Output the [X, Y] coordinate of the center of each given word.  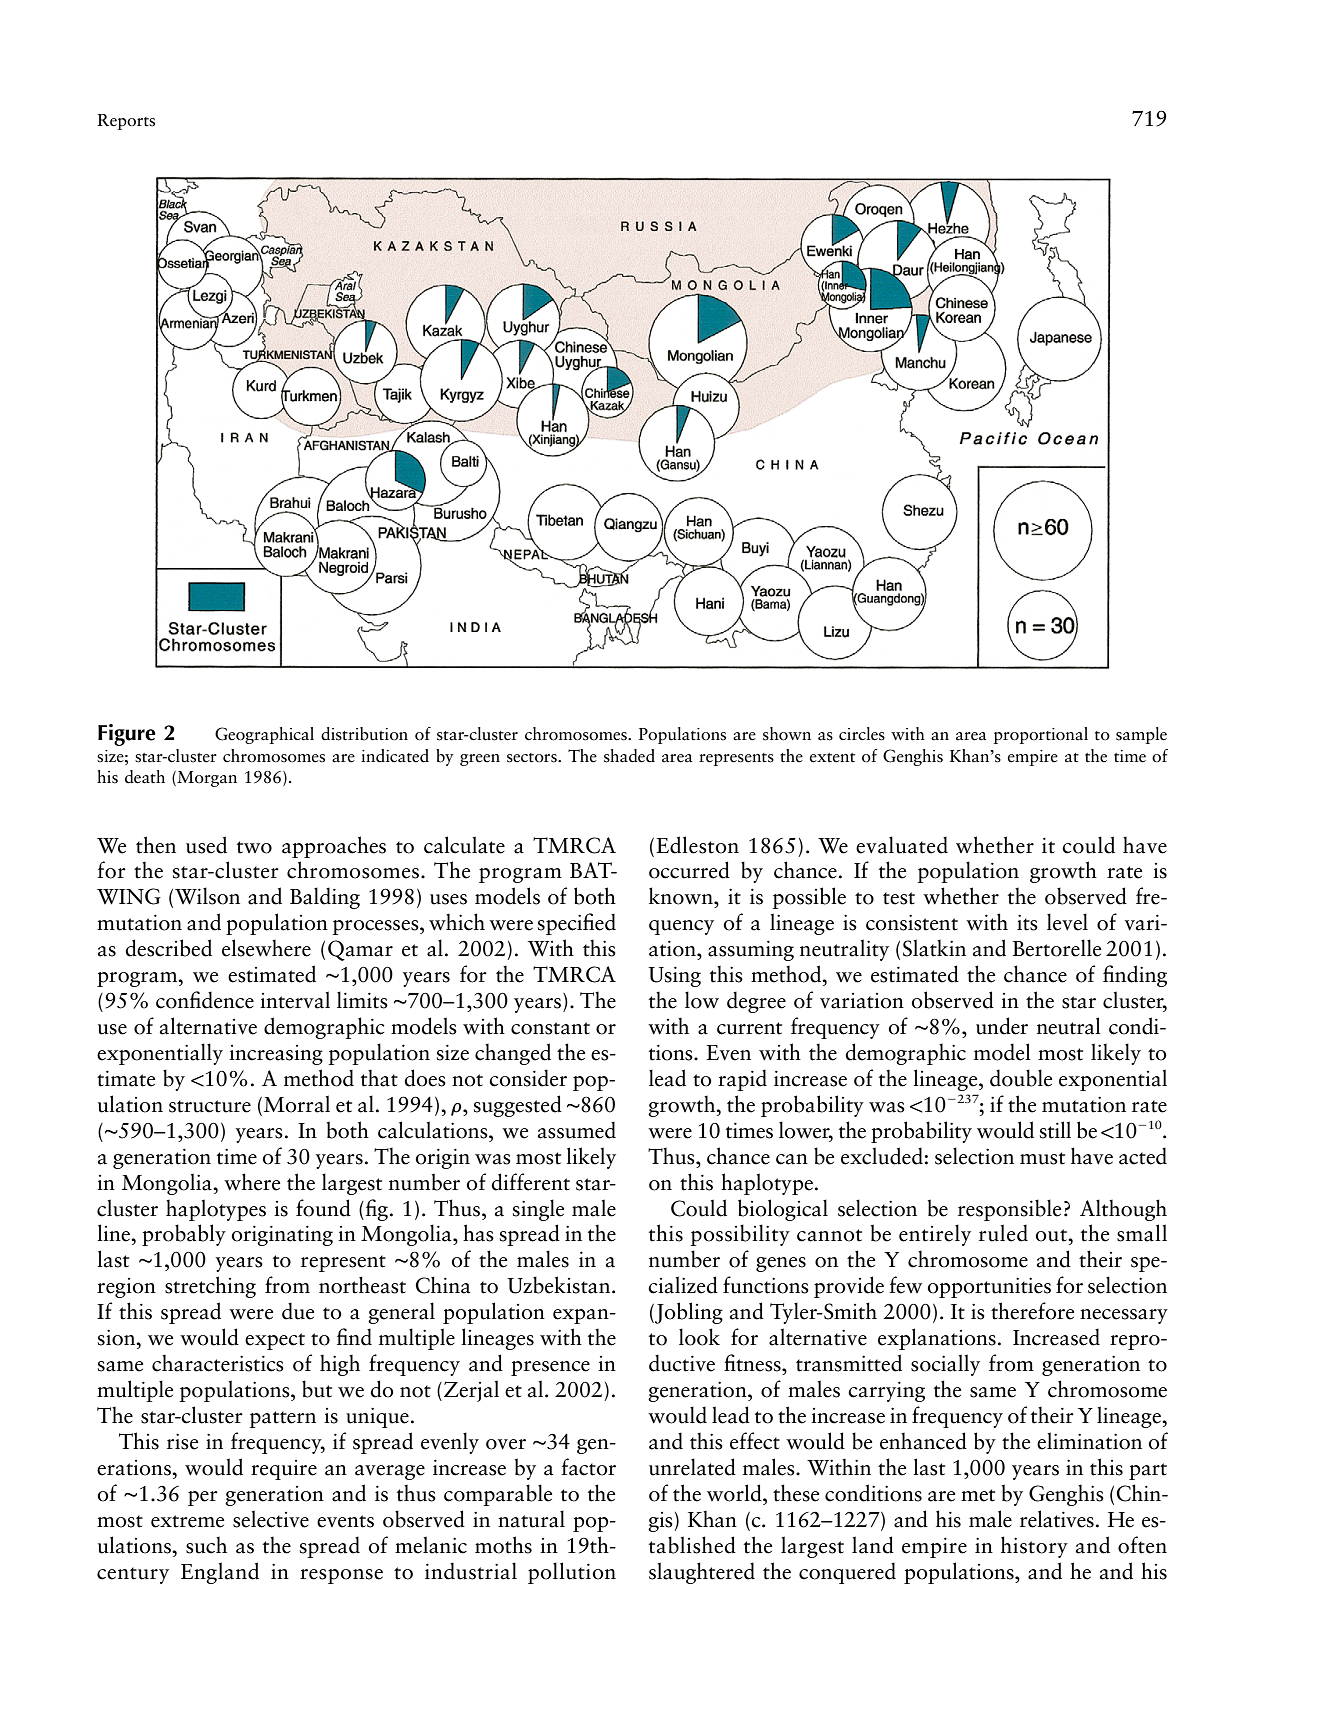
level [1067, 922]
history [1034, 1547]
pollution [572, 1573]
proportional [1041, 735]
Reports [126, 122]
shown [787, 734]
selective [271, 1519]
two [254, 847]
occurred [689, 870]
